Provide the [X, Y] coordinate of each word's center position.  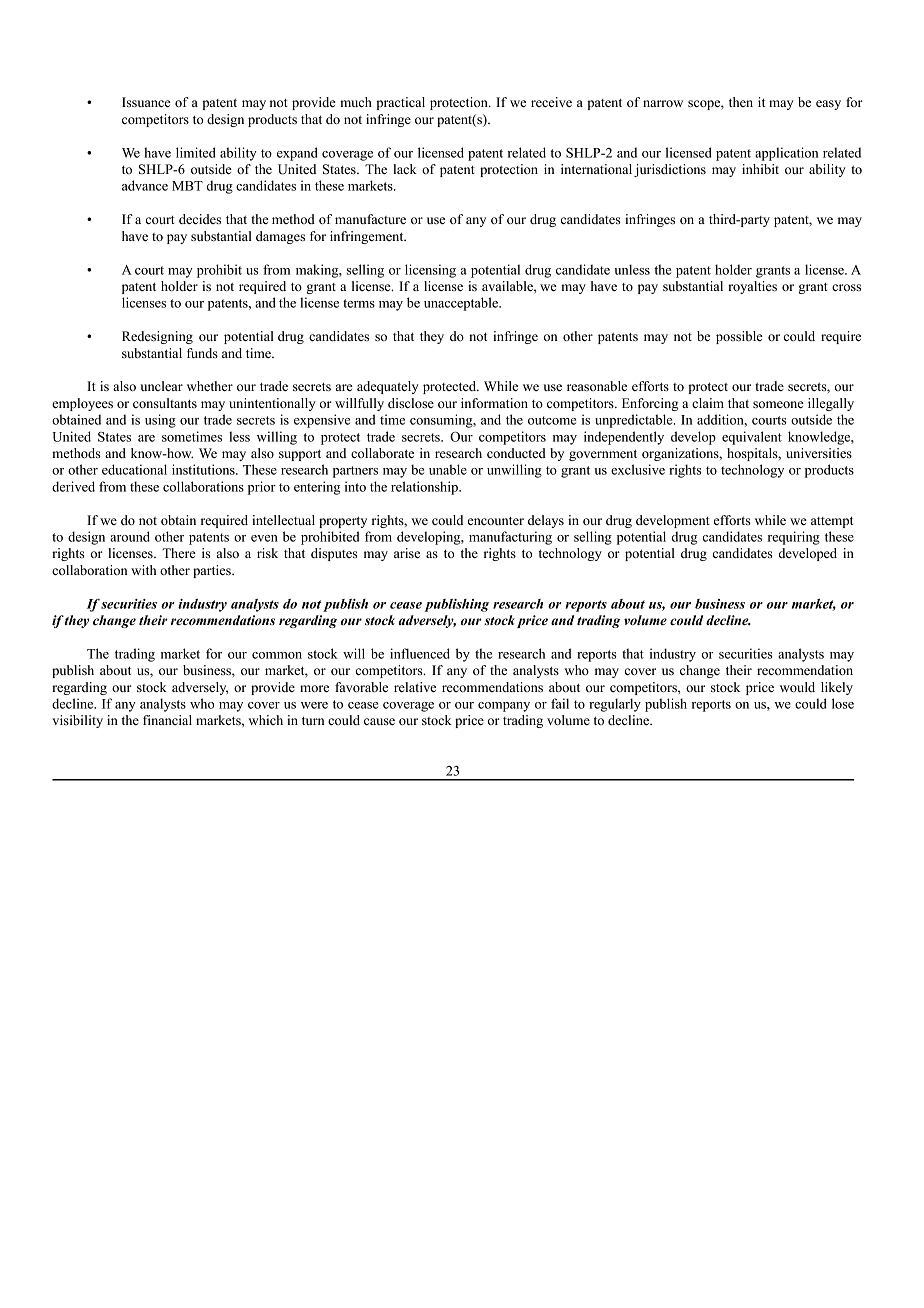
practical [400, 103]
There [179, 553]
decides [200, 219]
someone [778, 404]
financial [167, 720]
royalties [752, 287]
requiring [794, 538]
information [494, 403]
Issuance [146, 102]
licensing [430, 271]
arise [407, 553]
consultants [165, 403]
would [797, 687]
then [741, 102]
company [504, 707]
